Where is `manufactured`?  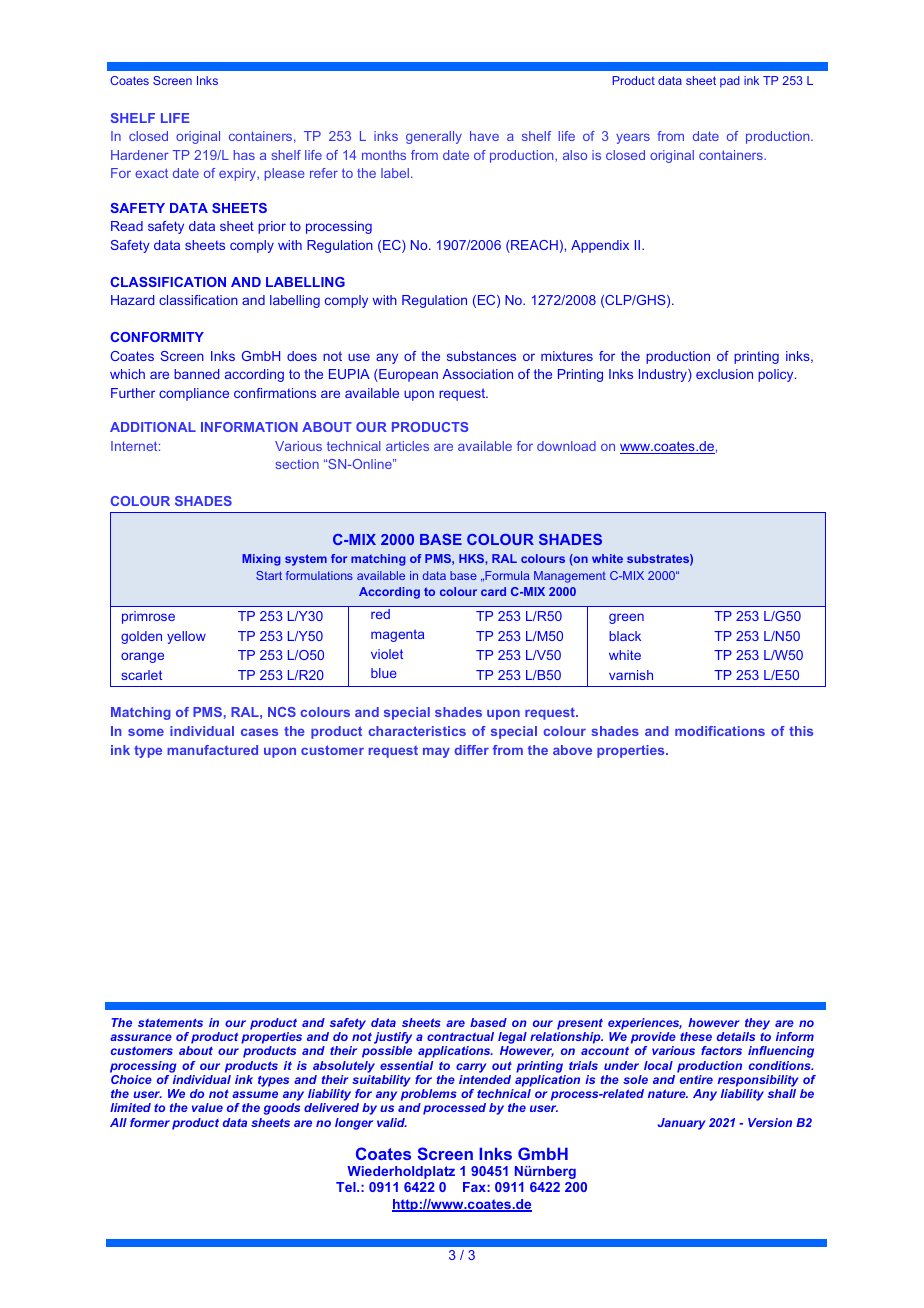
manufactured is located at coordinates (212, 750).
